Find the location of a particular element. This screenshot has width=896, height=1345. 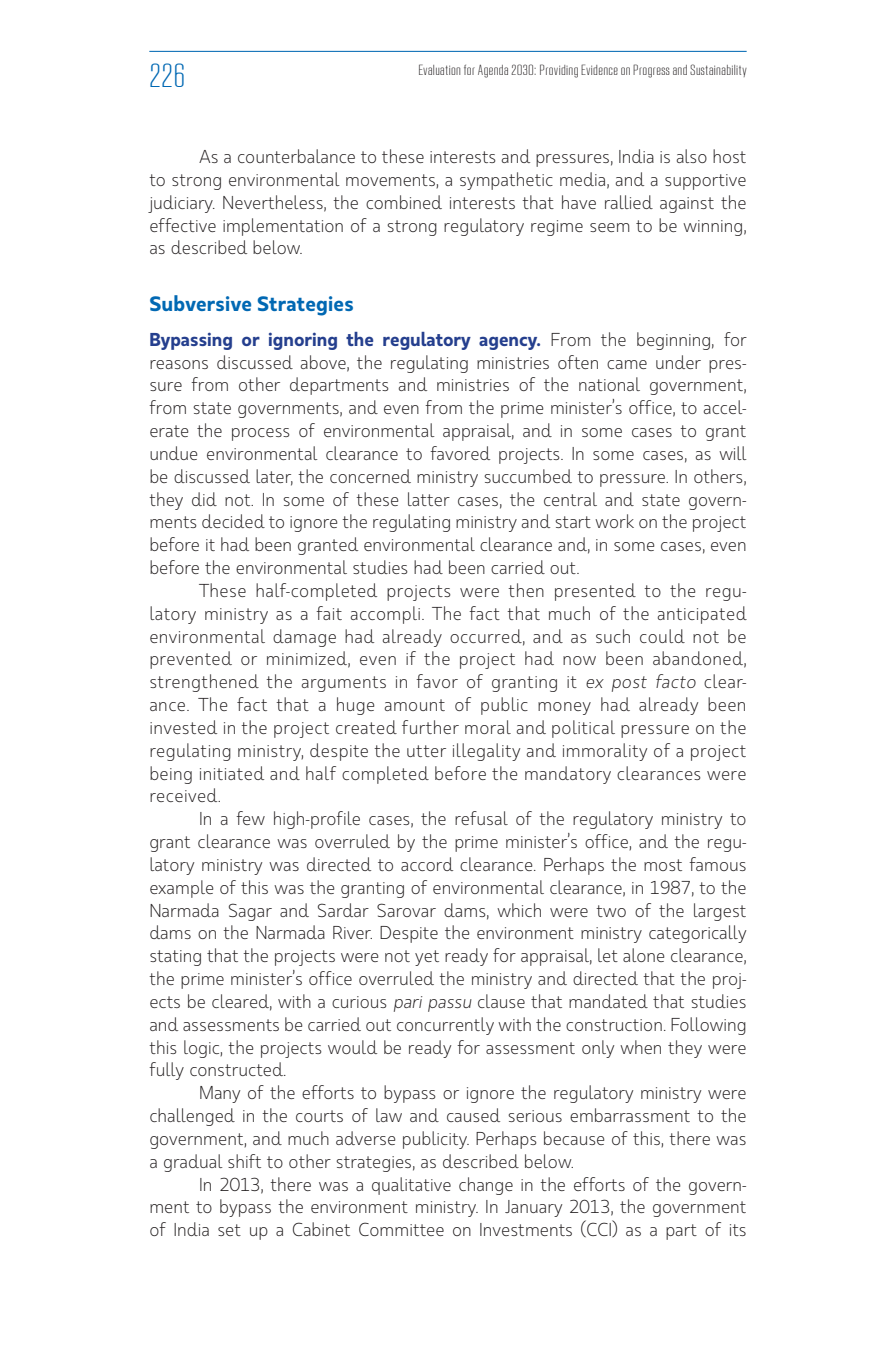

set is located at coordinates (229, 1230).
